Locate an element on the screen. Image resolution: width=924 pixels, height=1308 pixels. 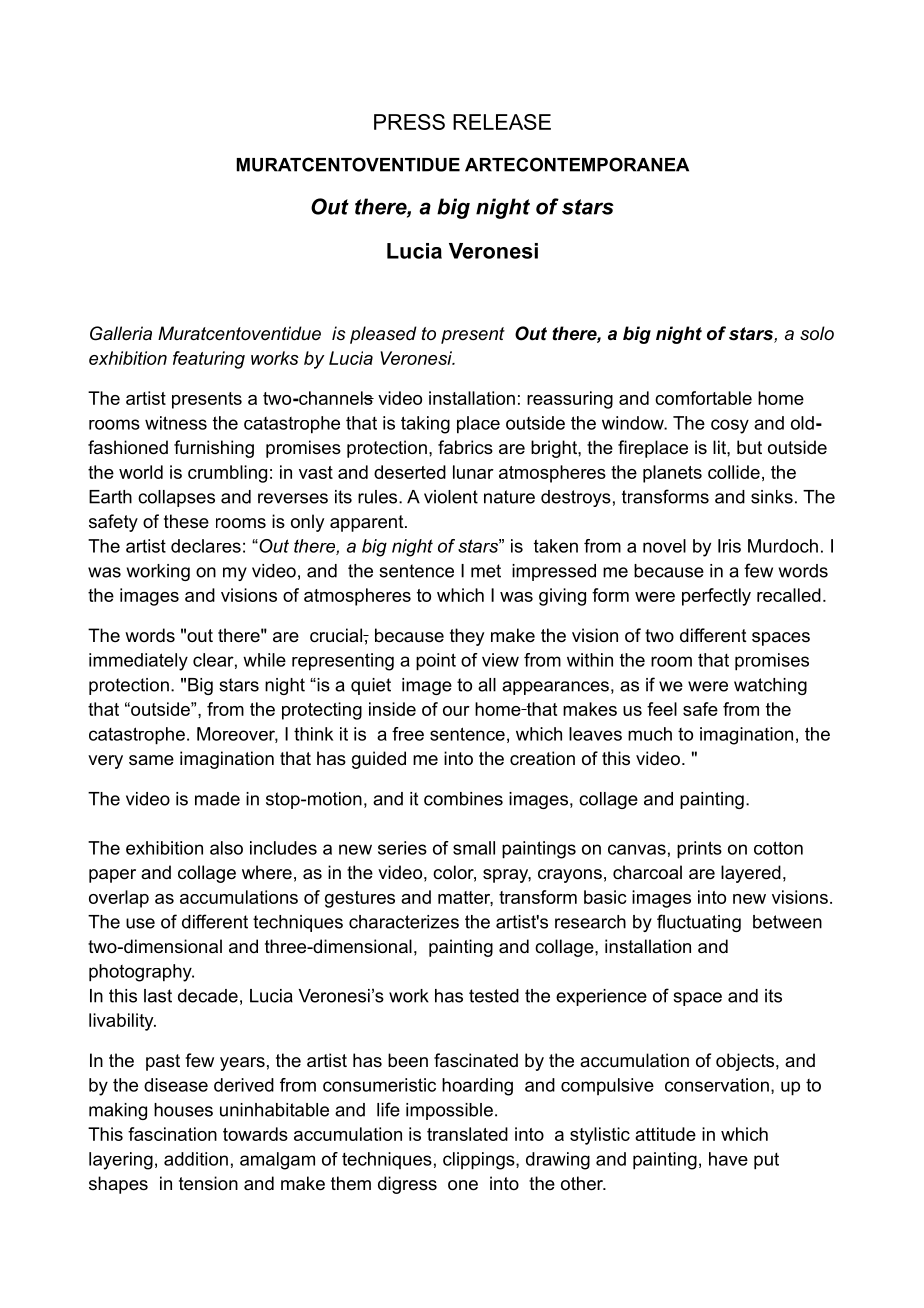
RELEASE is located at coordinates (502, 122).
